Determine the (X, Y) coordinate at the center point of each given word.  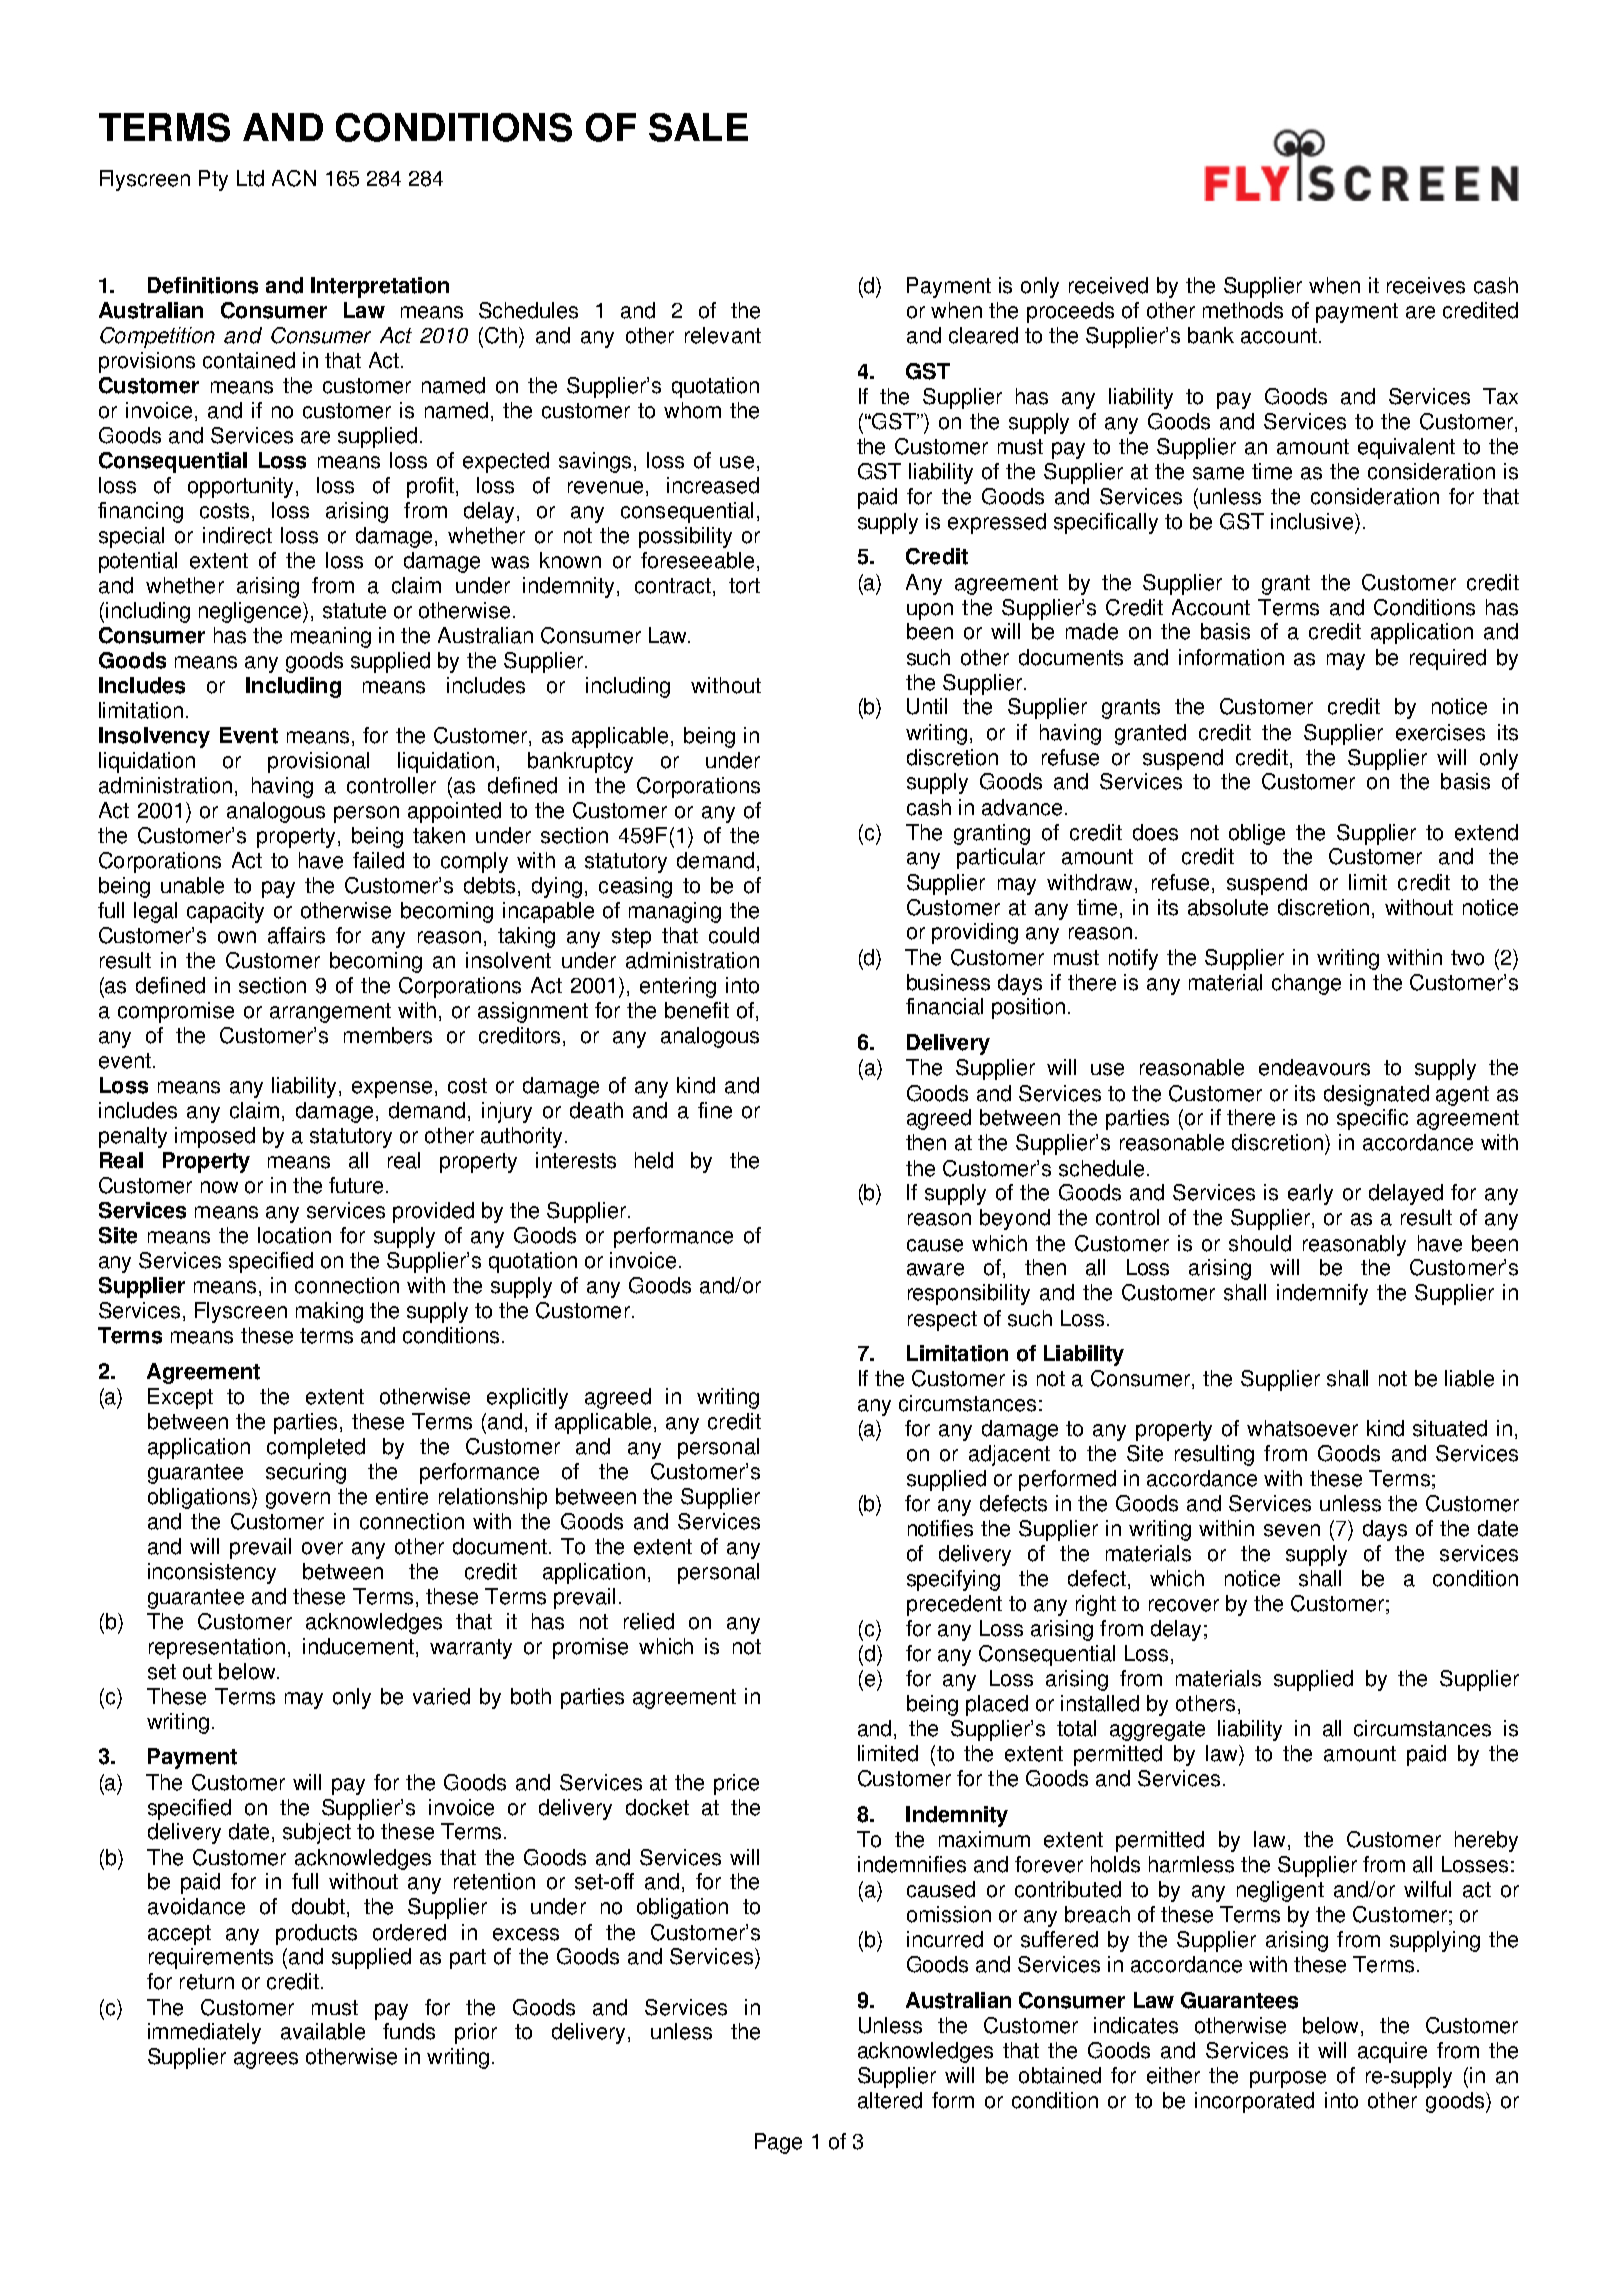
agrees (266, 2060)
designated (1376, 1095)
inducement (358, 1646)
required (1448, 659)
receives (1426, 285)
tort (744, 586)
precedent (954, 1605)
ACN (294, 178)
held (654, 1160)
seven (1292, 1530)
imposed (215, 1137)
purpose (1288, 2079)
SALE (698, 127)
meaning (331, 637)
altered (890, 2100)
